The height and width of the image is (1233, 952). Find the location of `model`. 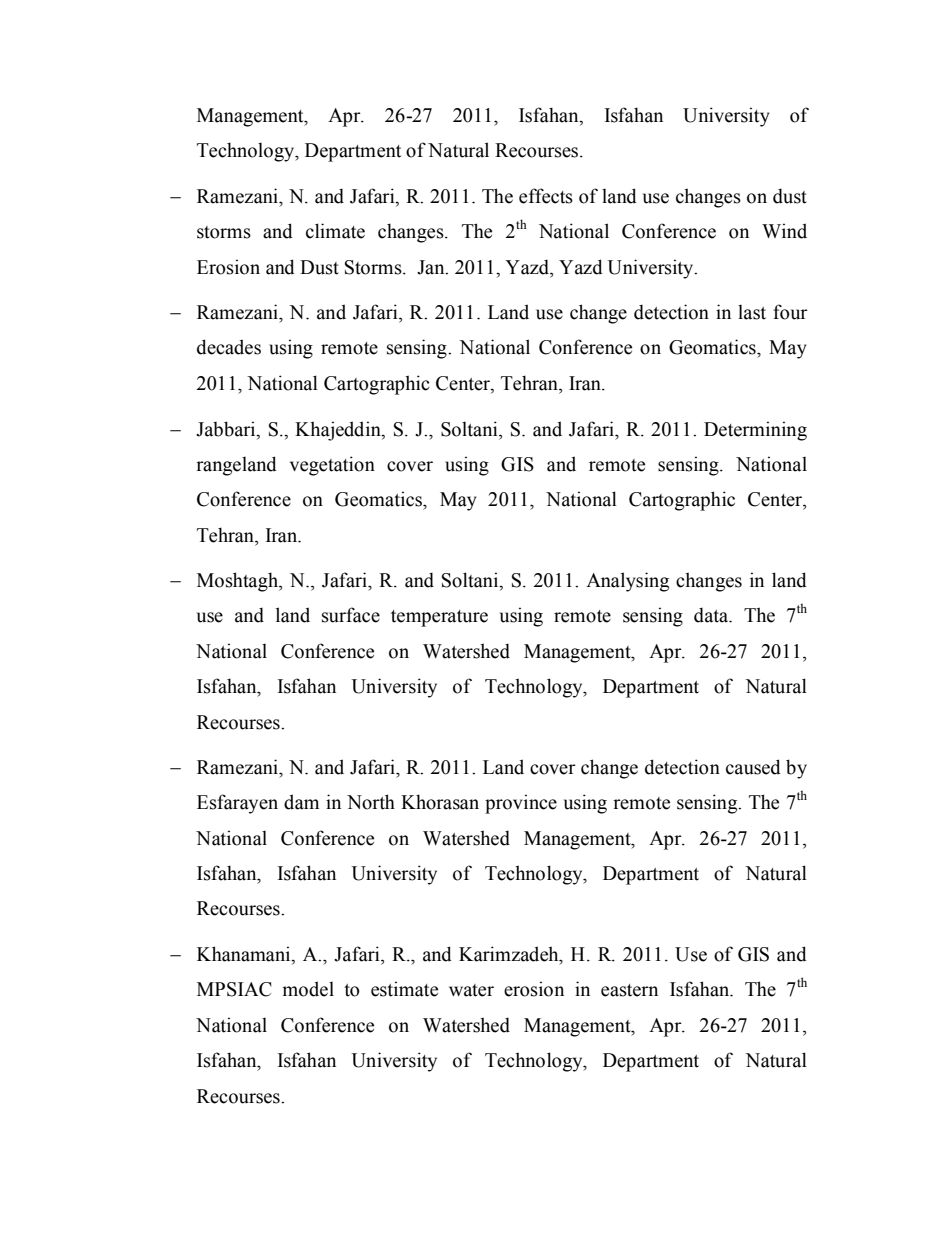

model is located at coordinates (308, 989).
